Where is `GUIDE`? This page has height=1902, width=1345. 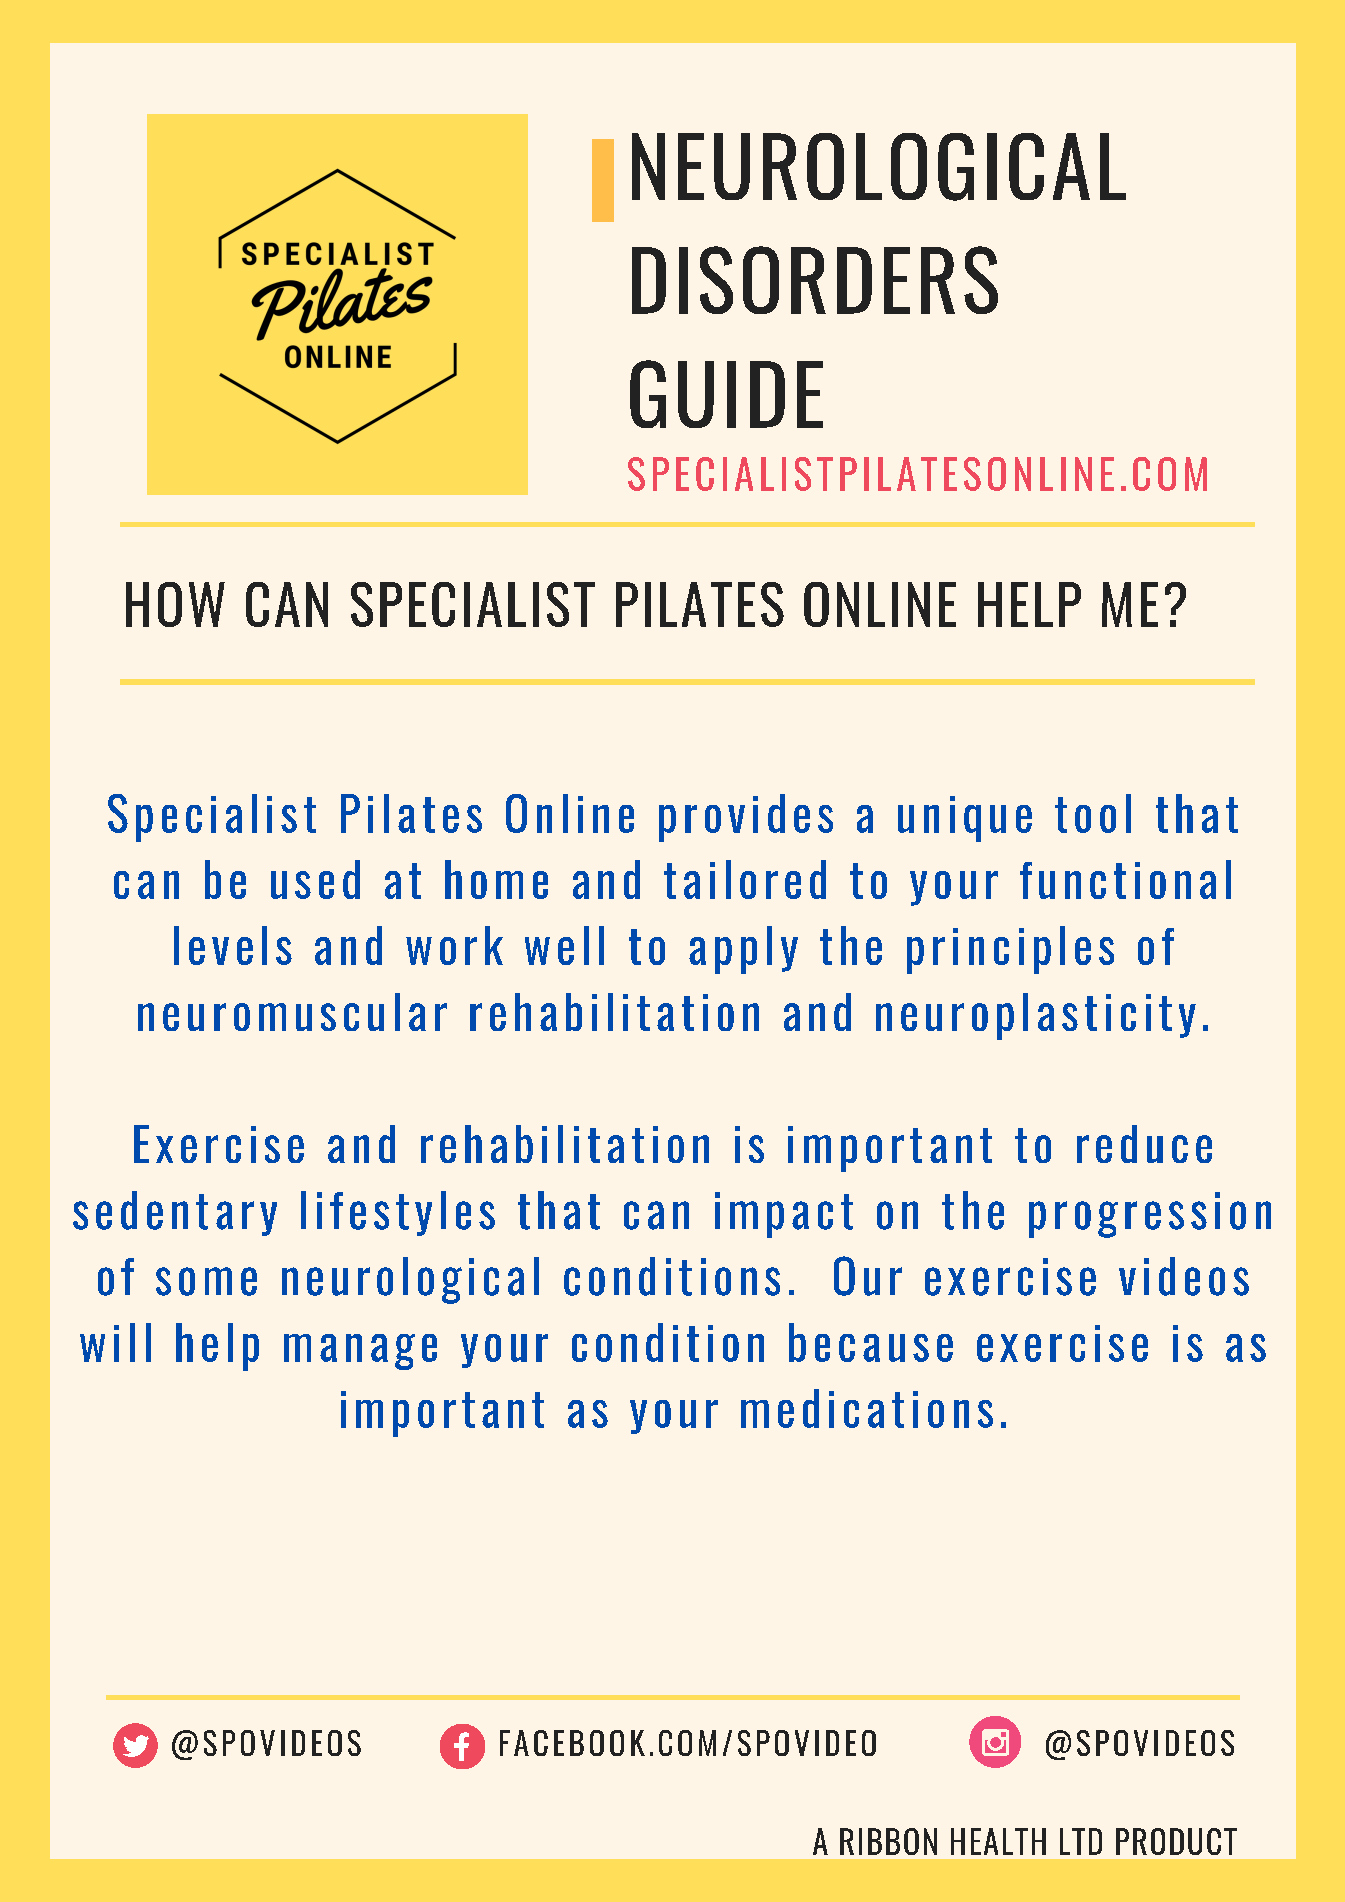
GUIDE is located at coordinates (726, 394).
